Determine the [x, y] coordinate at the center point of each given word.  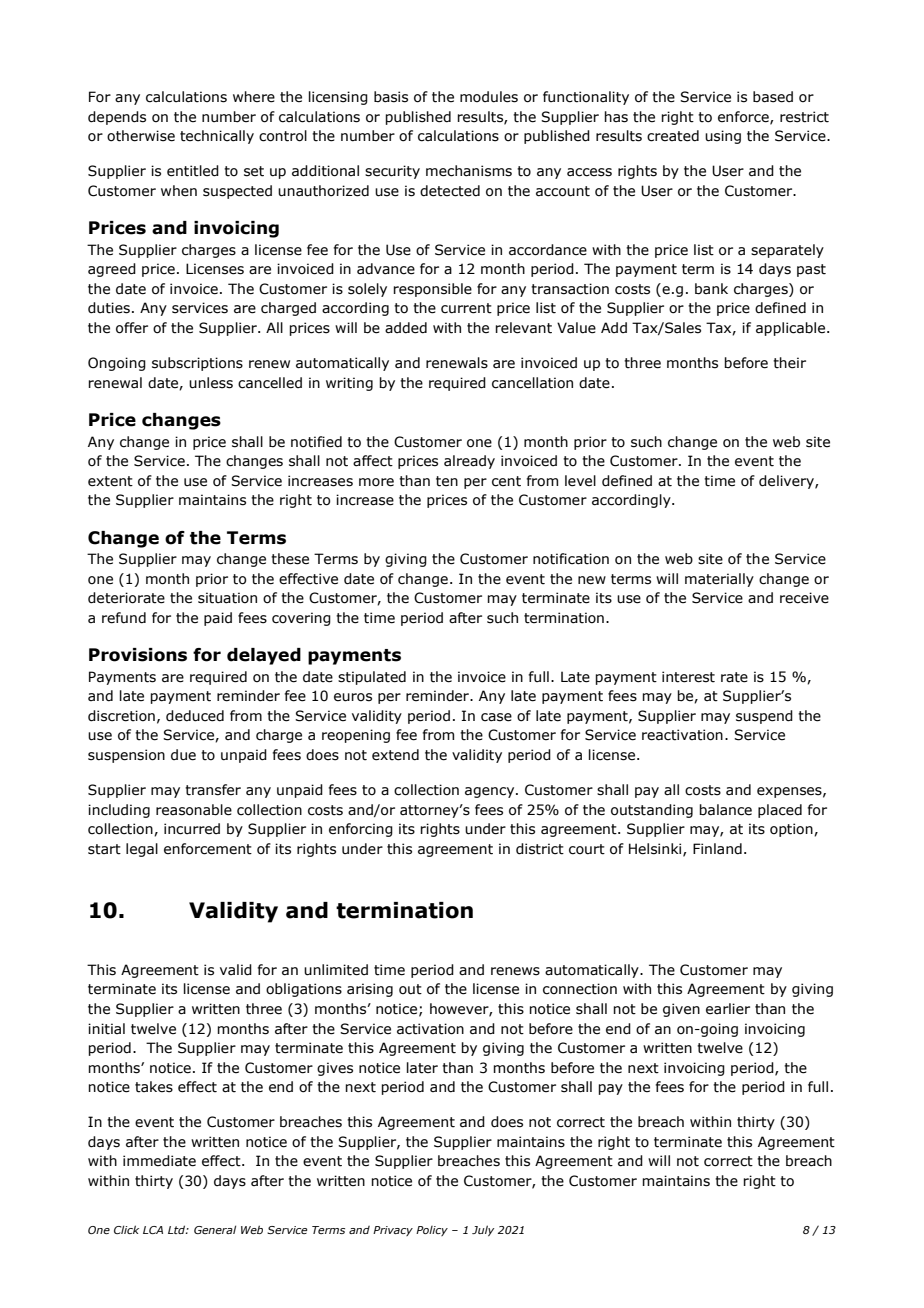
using [723, 137]
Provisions [138, 655]
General [215, 1229]
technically [217, 137]
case [496, 717]
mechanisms [469, 171]
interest [688, 677]
